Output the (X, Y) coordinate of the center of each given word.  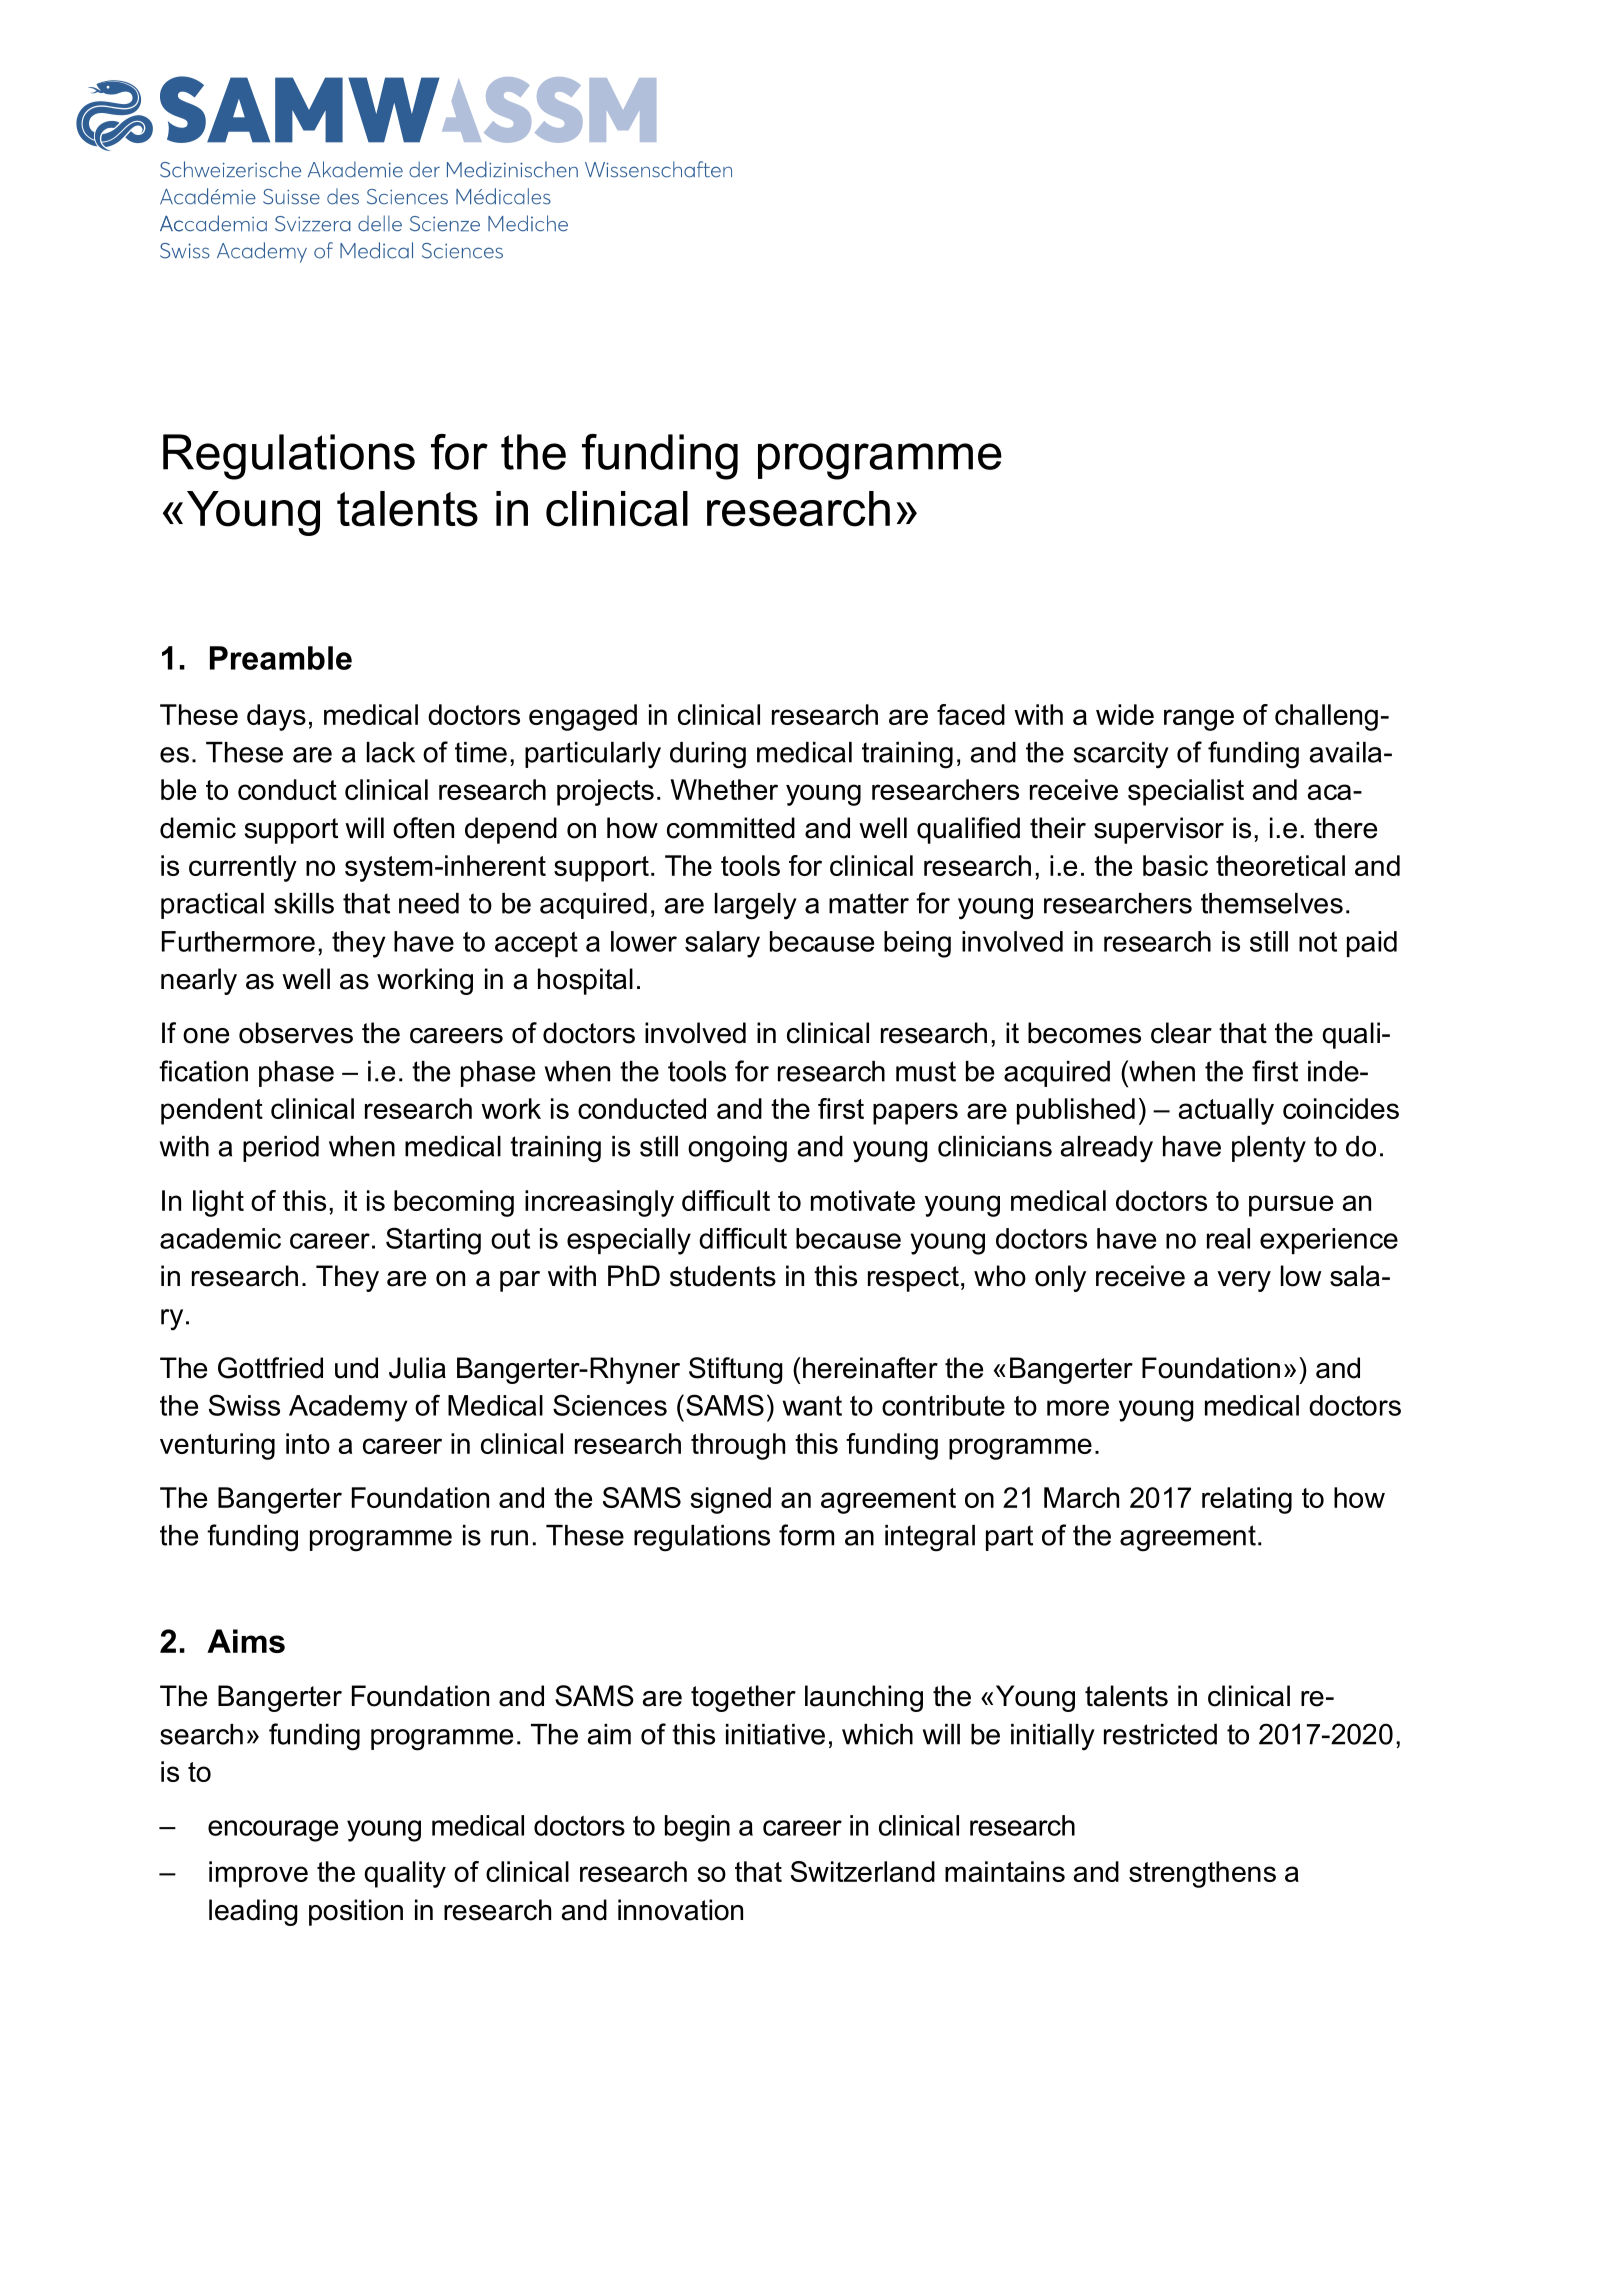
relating (1247, 1500)
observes (296, 1033)
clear (1181, 1033)
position (356, 1912)
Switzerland (863, 1871)
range (1199, 720)
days (276, 717)
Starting (433, 1241)
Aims (246, 1641)
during (708, 755)
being (917, 944)
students (723, 1276)
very (1244, 1281)
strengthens (1202, 1874)
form (806, 1535)
